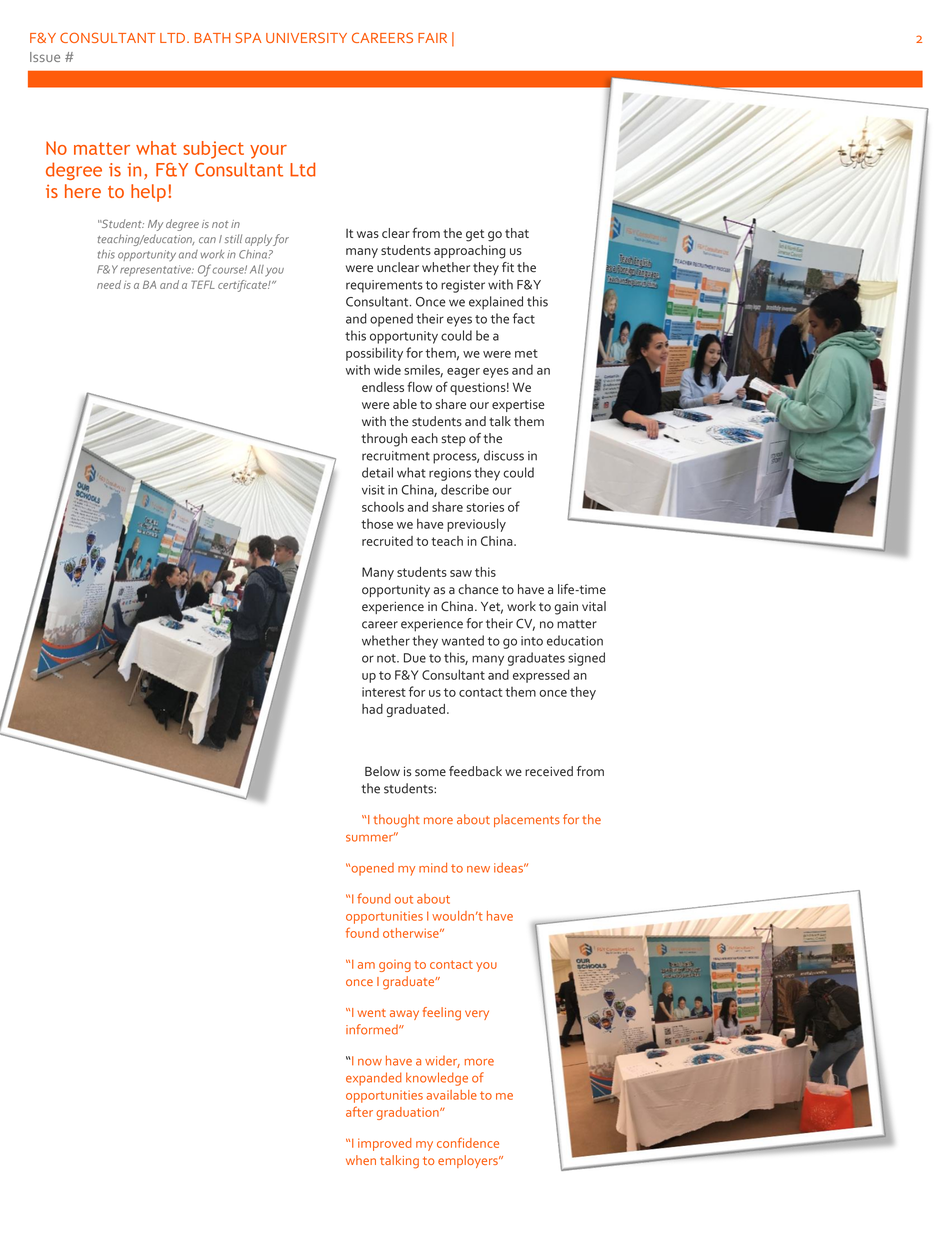 Image resolution: width=952 pixels, height=1233 pixels. I want to click on going, so click(395, 966).
